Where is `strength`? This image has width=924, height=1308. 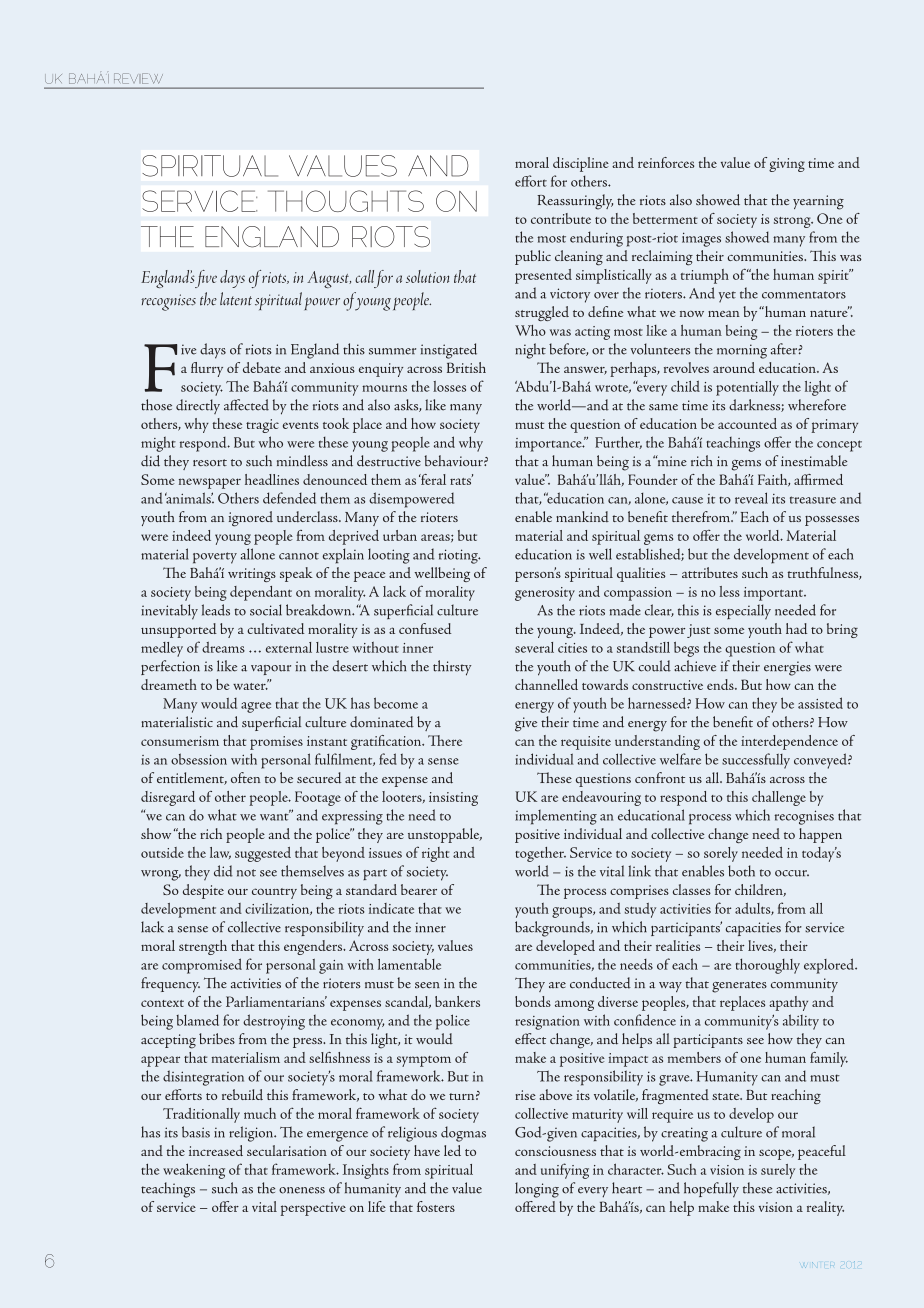
strength is located at coordinates (203, 947).
